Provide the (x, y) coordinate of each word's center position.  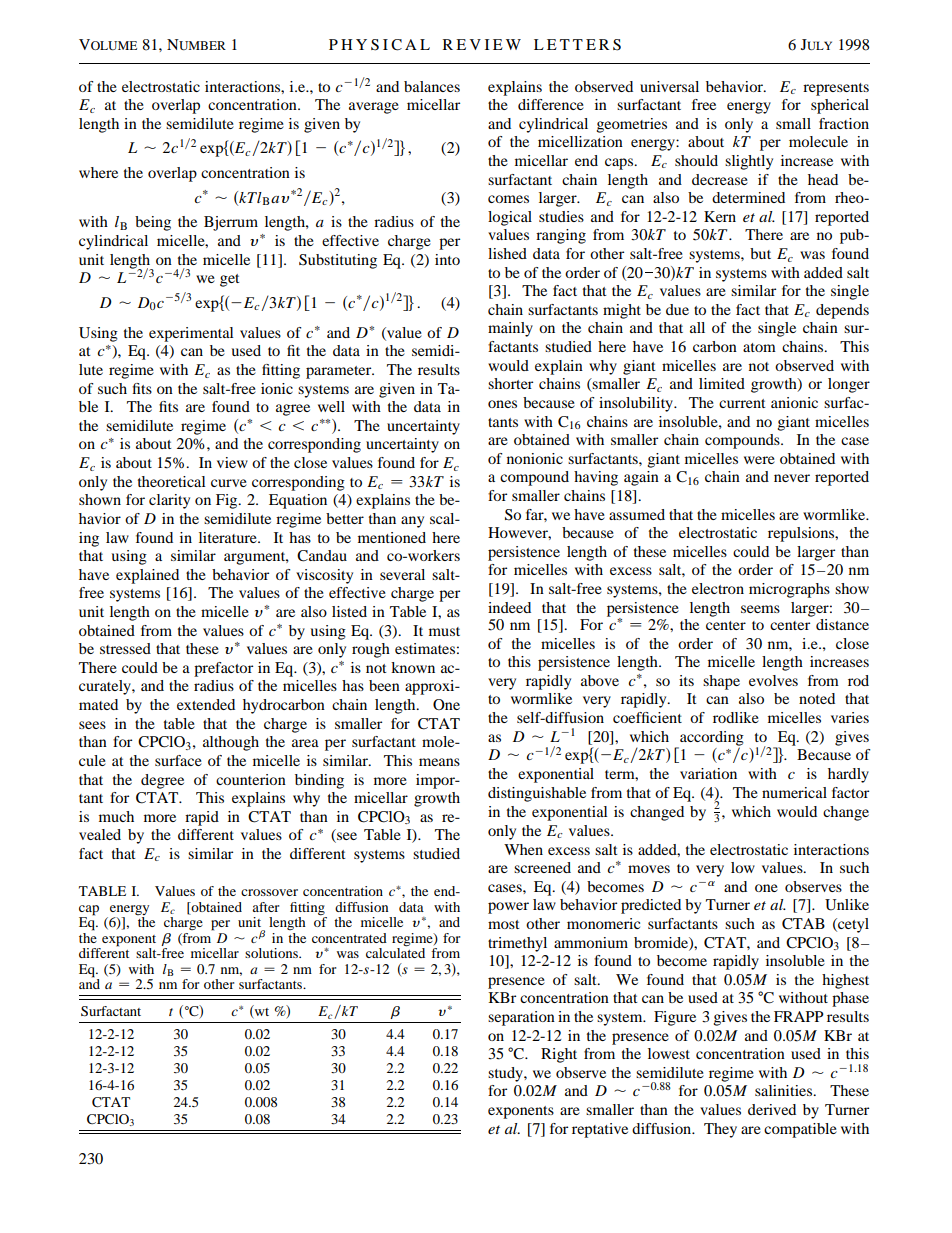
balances (432, 86)
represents (836, 89)
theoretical (171, 481)
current (742, 403)
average (374, 108)
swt (259, 1012)
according (711, 739)
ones (502, 404)
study (506, 1074)
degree (162, 781)
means (439, 762)
